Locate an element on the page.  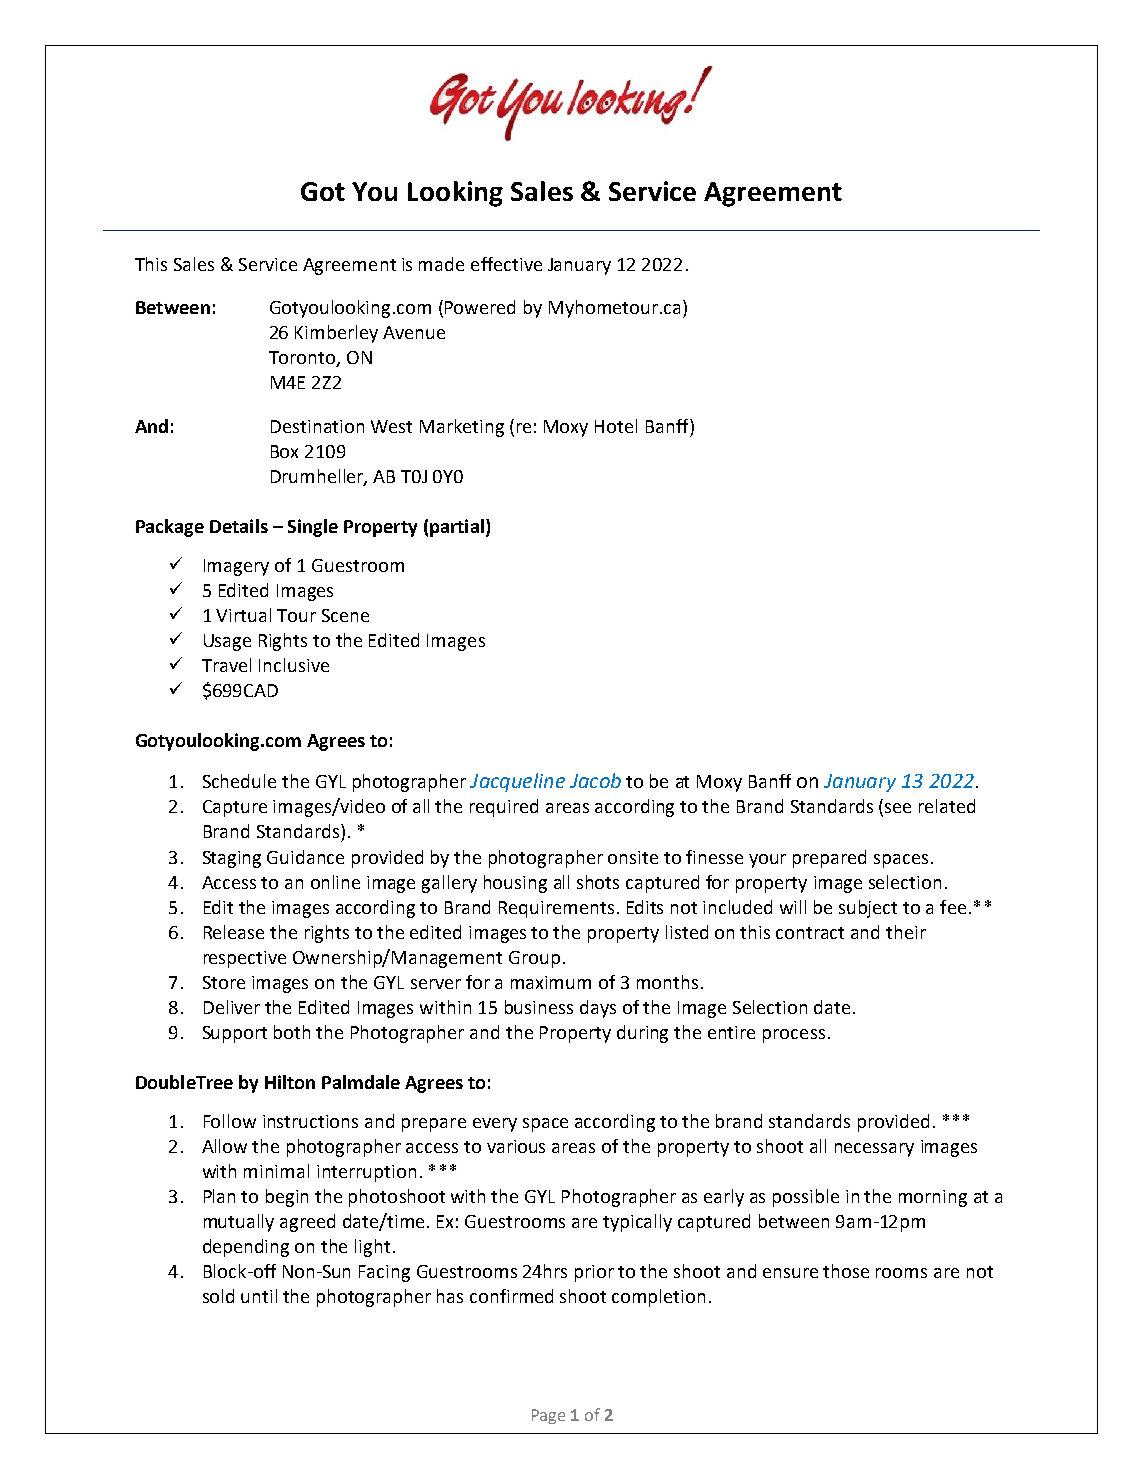
subject is located at coordinates (868, 909).
